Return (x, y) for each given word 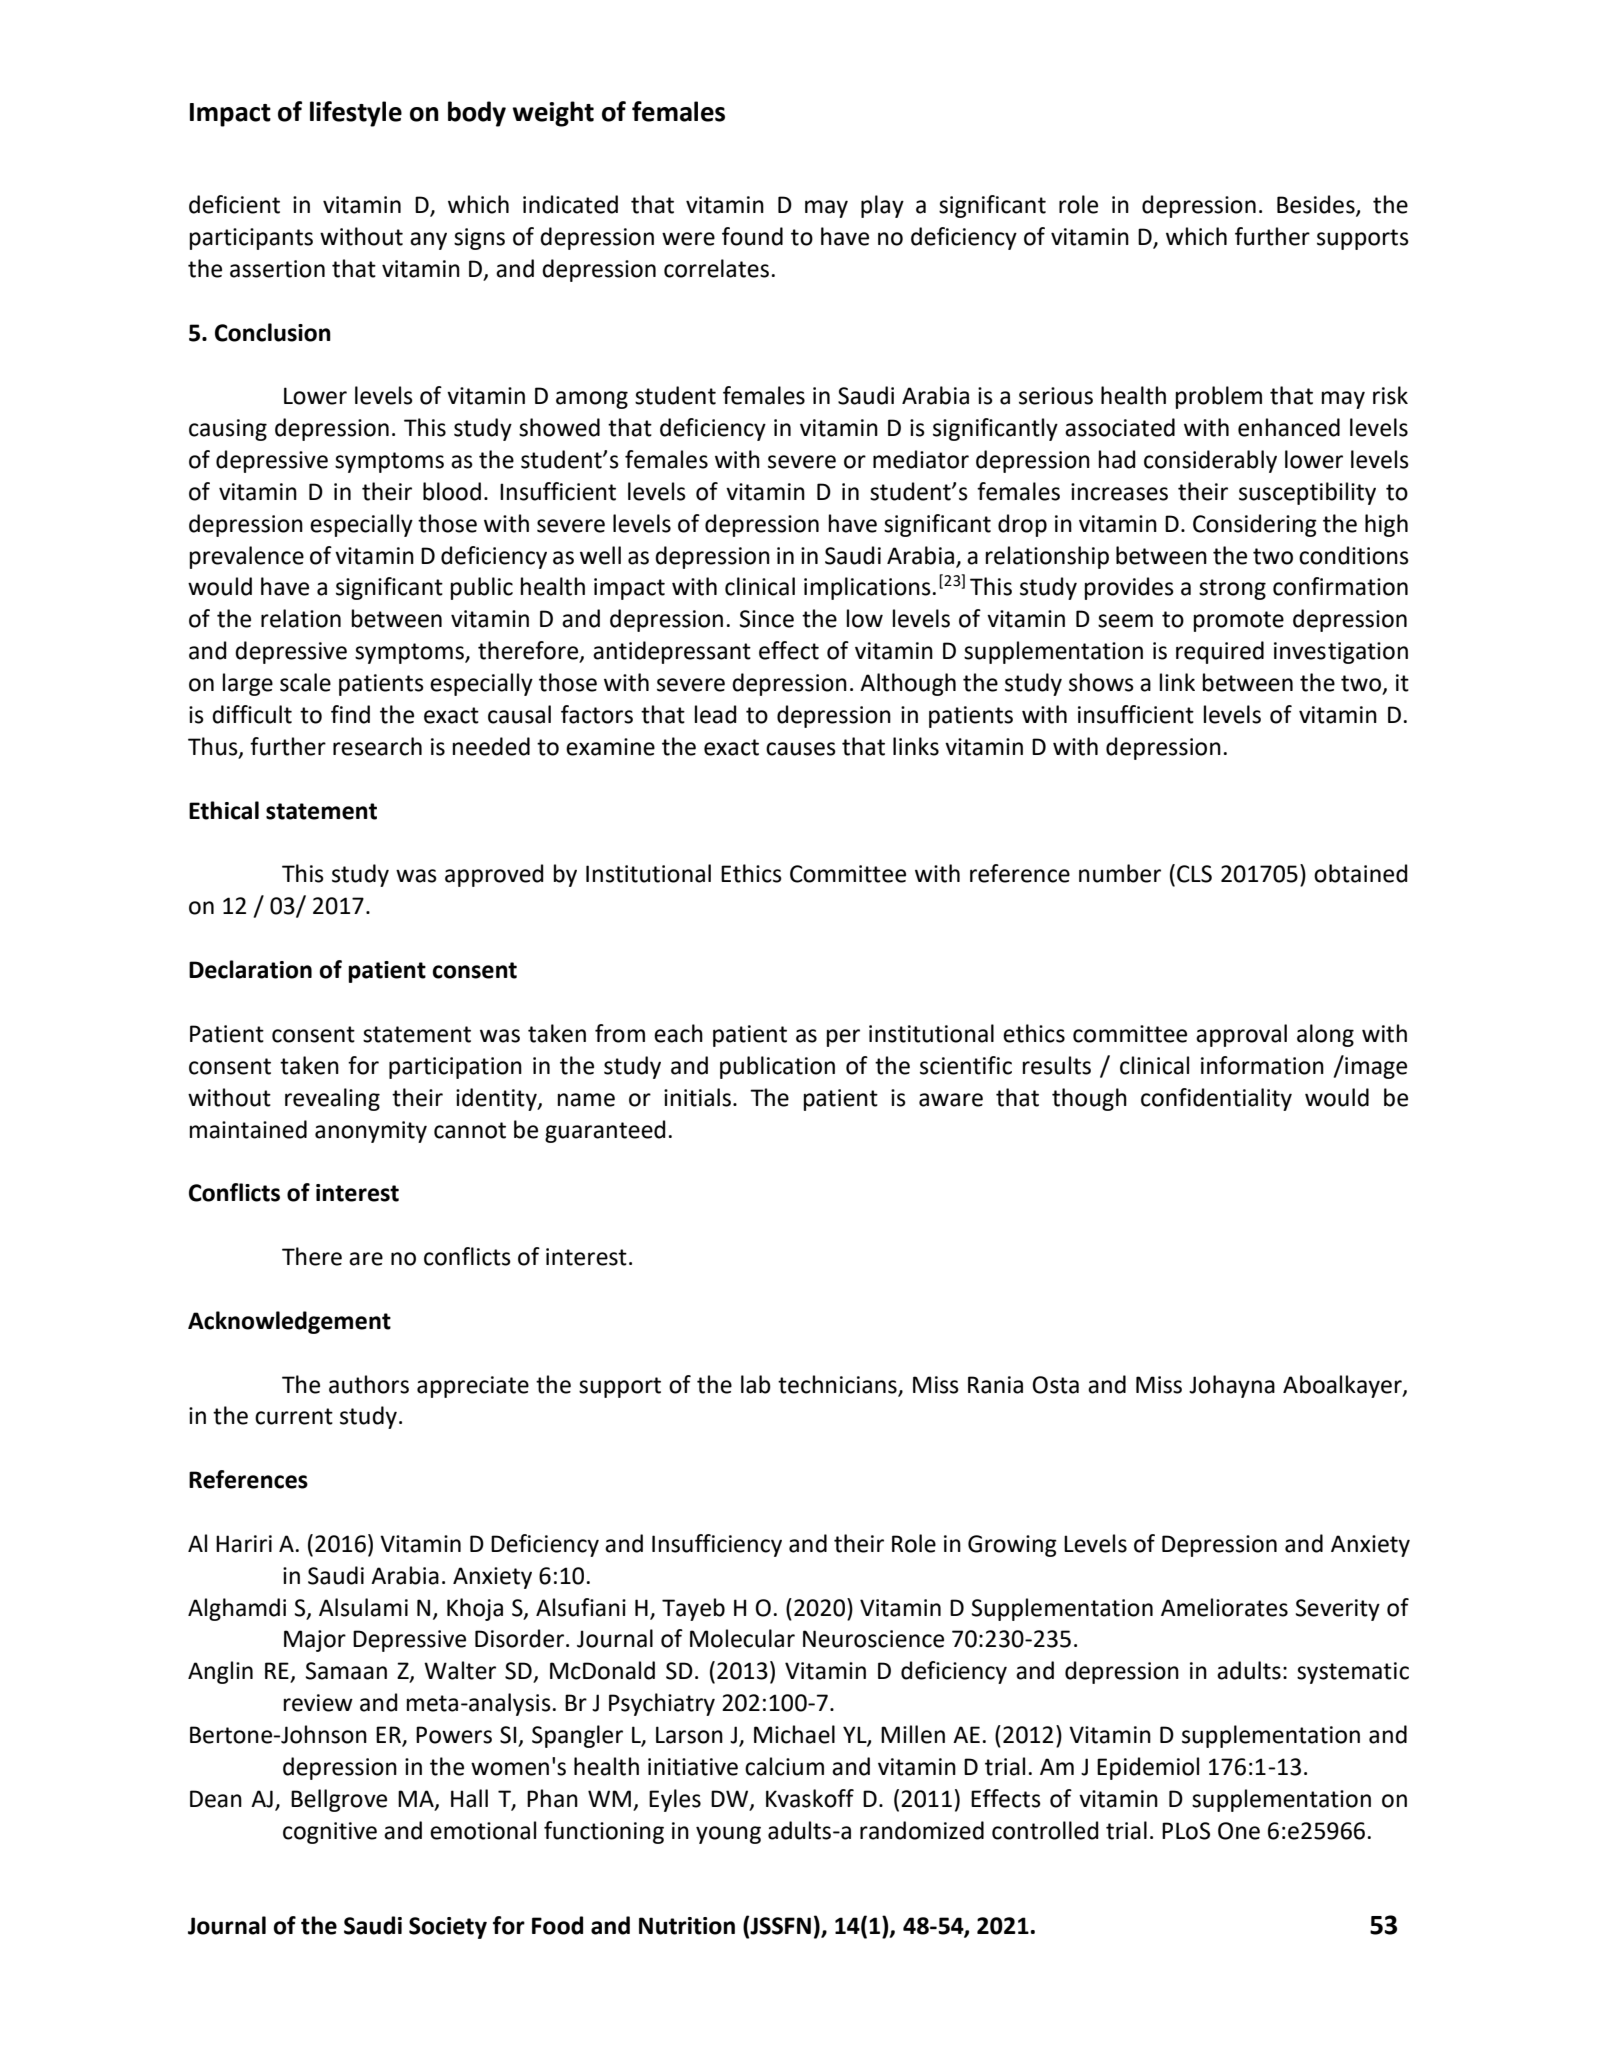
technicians (837, 1384)
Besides (1317, 205)
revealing (332, 1099)
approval (1241, 1035)
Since (767, 619)
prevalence (247, 557)
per (843, 1038)
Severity (1338, 1610)
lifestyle (356, 114)
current (294, 1416)
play (882, 206)
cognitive (330, 1833)
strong (1232, 589)
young (728, 1835)
